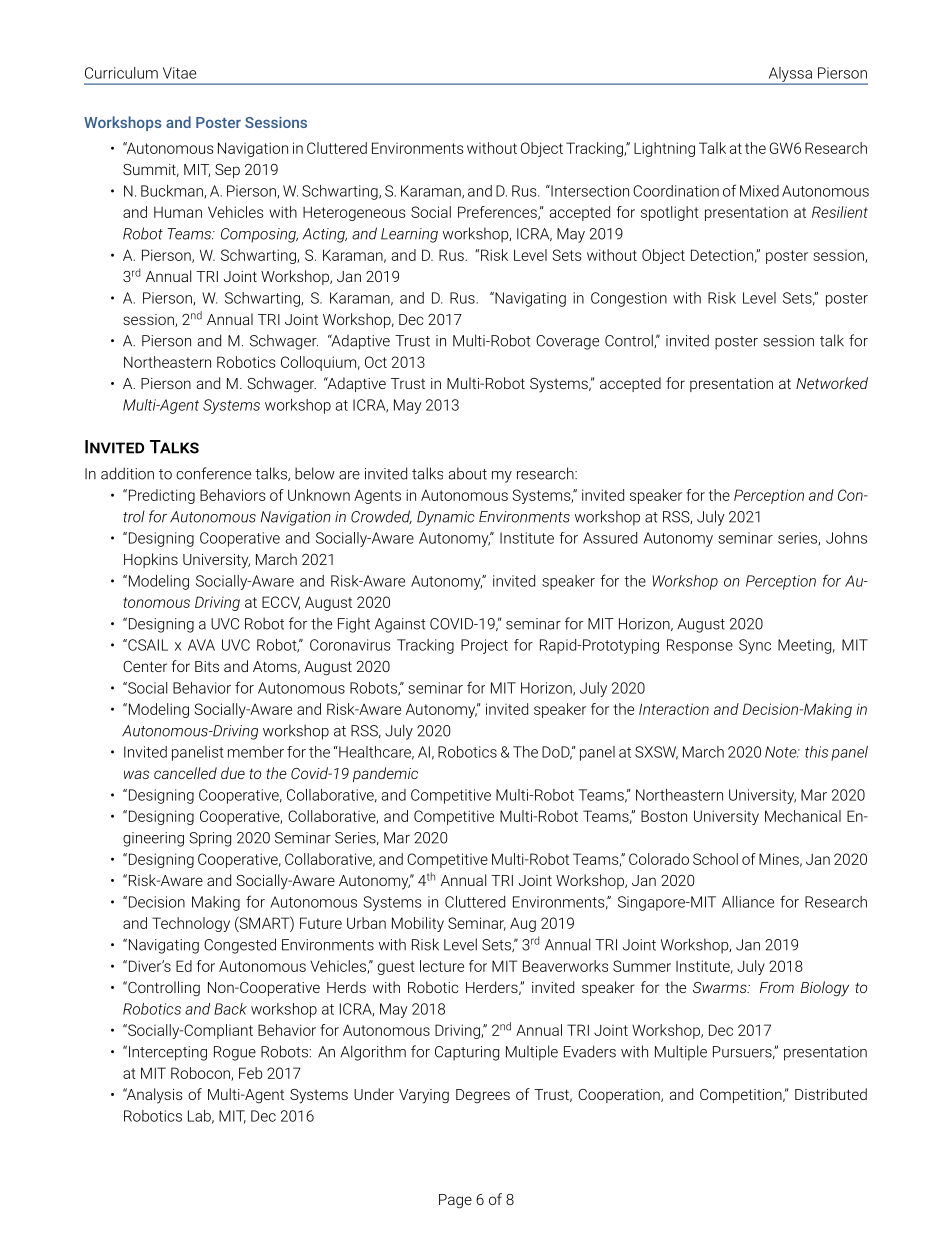  Describe the element at coordinates (201, 1074) in the image. I see `Robocon` at that location.
